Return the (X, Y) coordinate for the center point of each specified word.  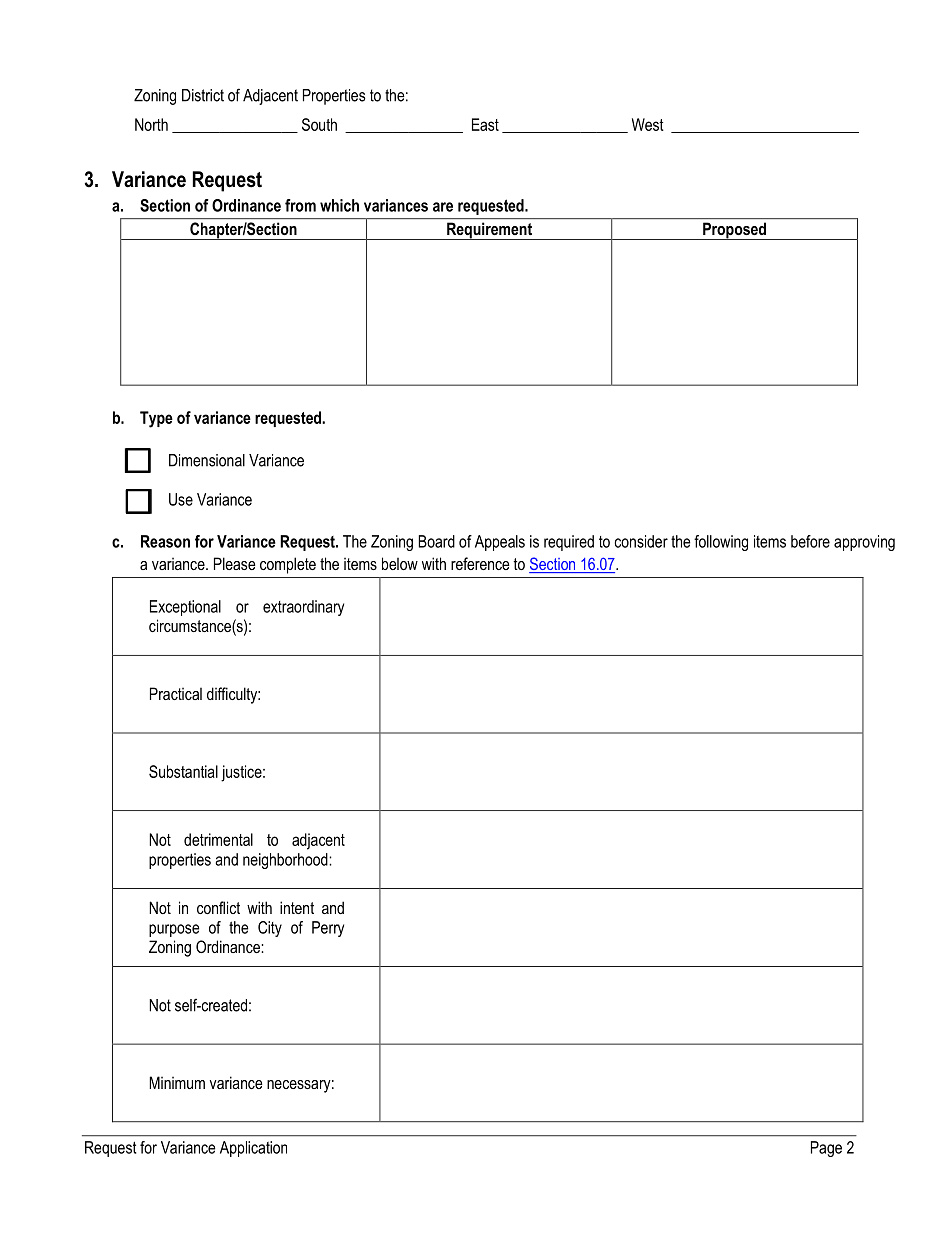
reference (480, 563)
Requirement (489, 231)
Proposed (735, 231)
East (485, 124)
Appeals (500, 543)
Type (156, 419)
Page (826, 1149)
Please (235, 563)
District (203, 95)
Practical (176, 693)
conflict (218, 907)
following (721, 543)
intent (297, 907)
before (810, 541)
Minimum (177, 1082)
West (648, 124)
